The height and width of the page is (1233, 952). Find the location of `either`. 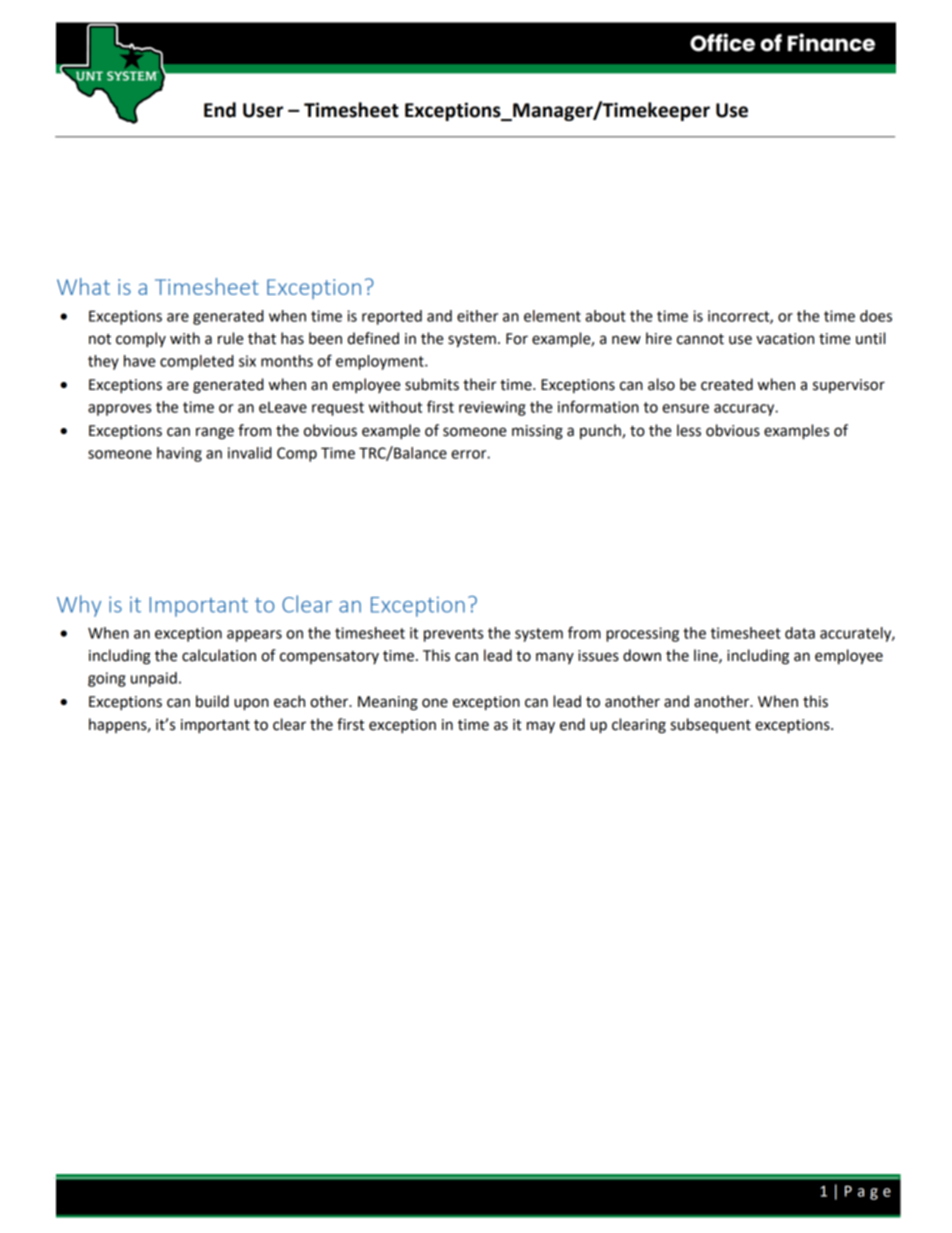

either is located at coordinates (477, 316).
